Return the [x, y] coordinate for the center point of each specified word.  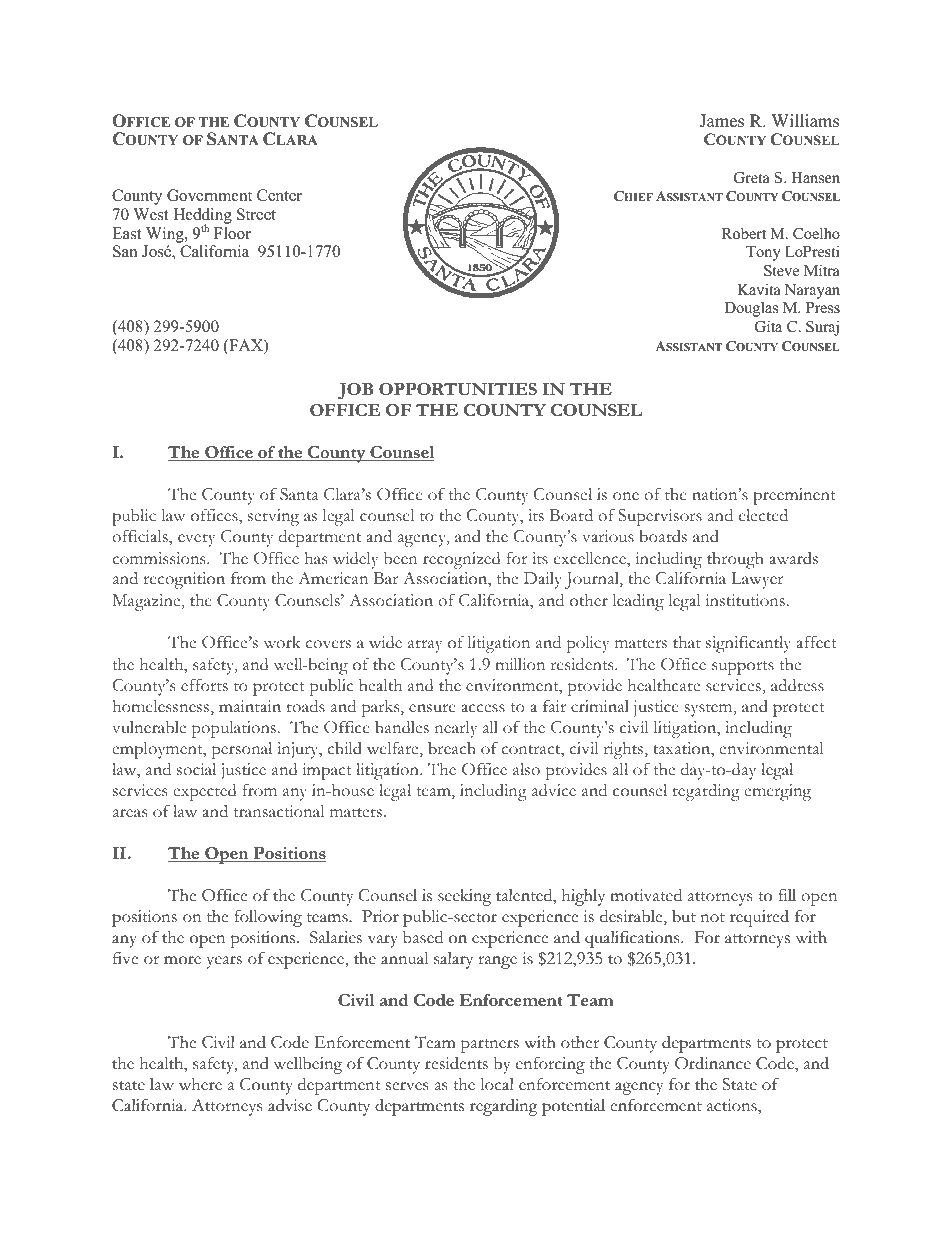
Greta [752, 178]
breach [452, 748]
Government [209, 195]
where [200, 1084]
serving [273, 517]
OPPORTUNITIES [458, 389]
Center [279, 195]
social [196, 769]
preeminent [794, 496]
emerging [777, 792]
